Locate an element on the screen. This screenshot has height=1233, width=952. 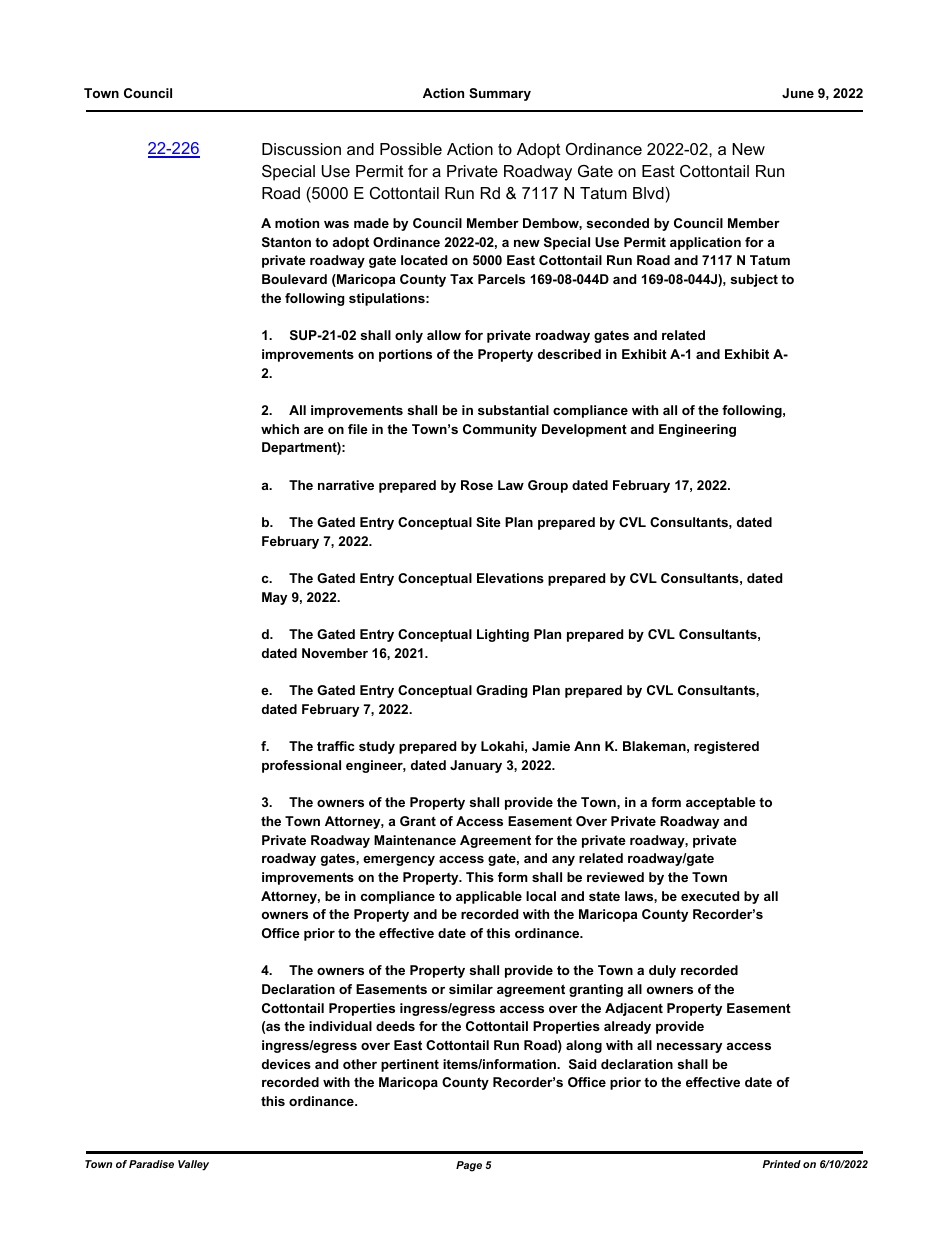
applicable is located at coordinates (489, 897).
